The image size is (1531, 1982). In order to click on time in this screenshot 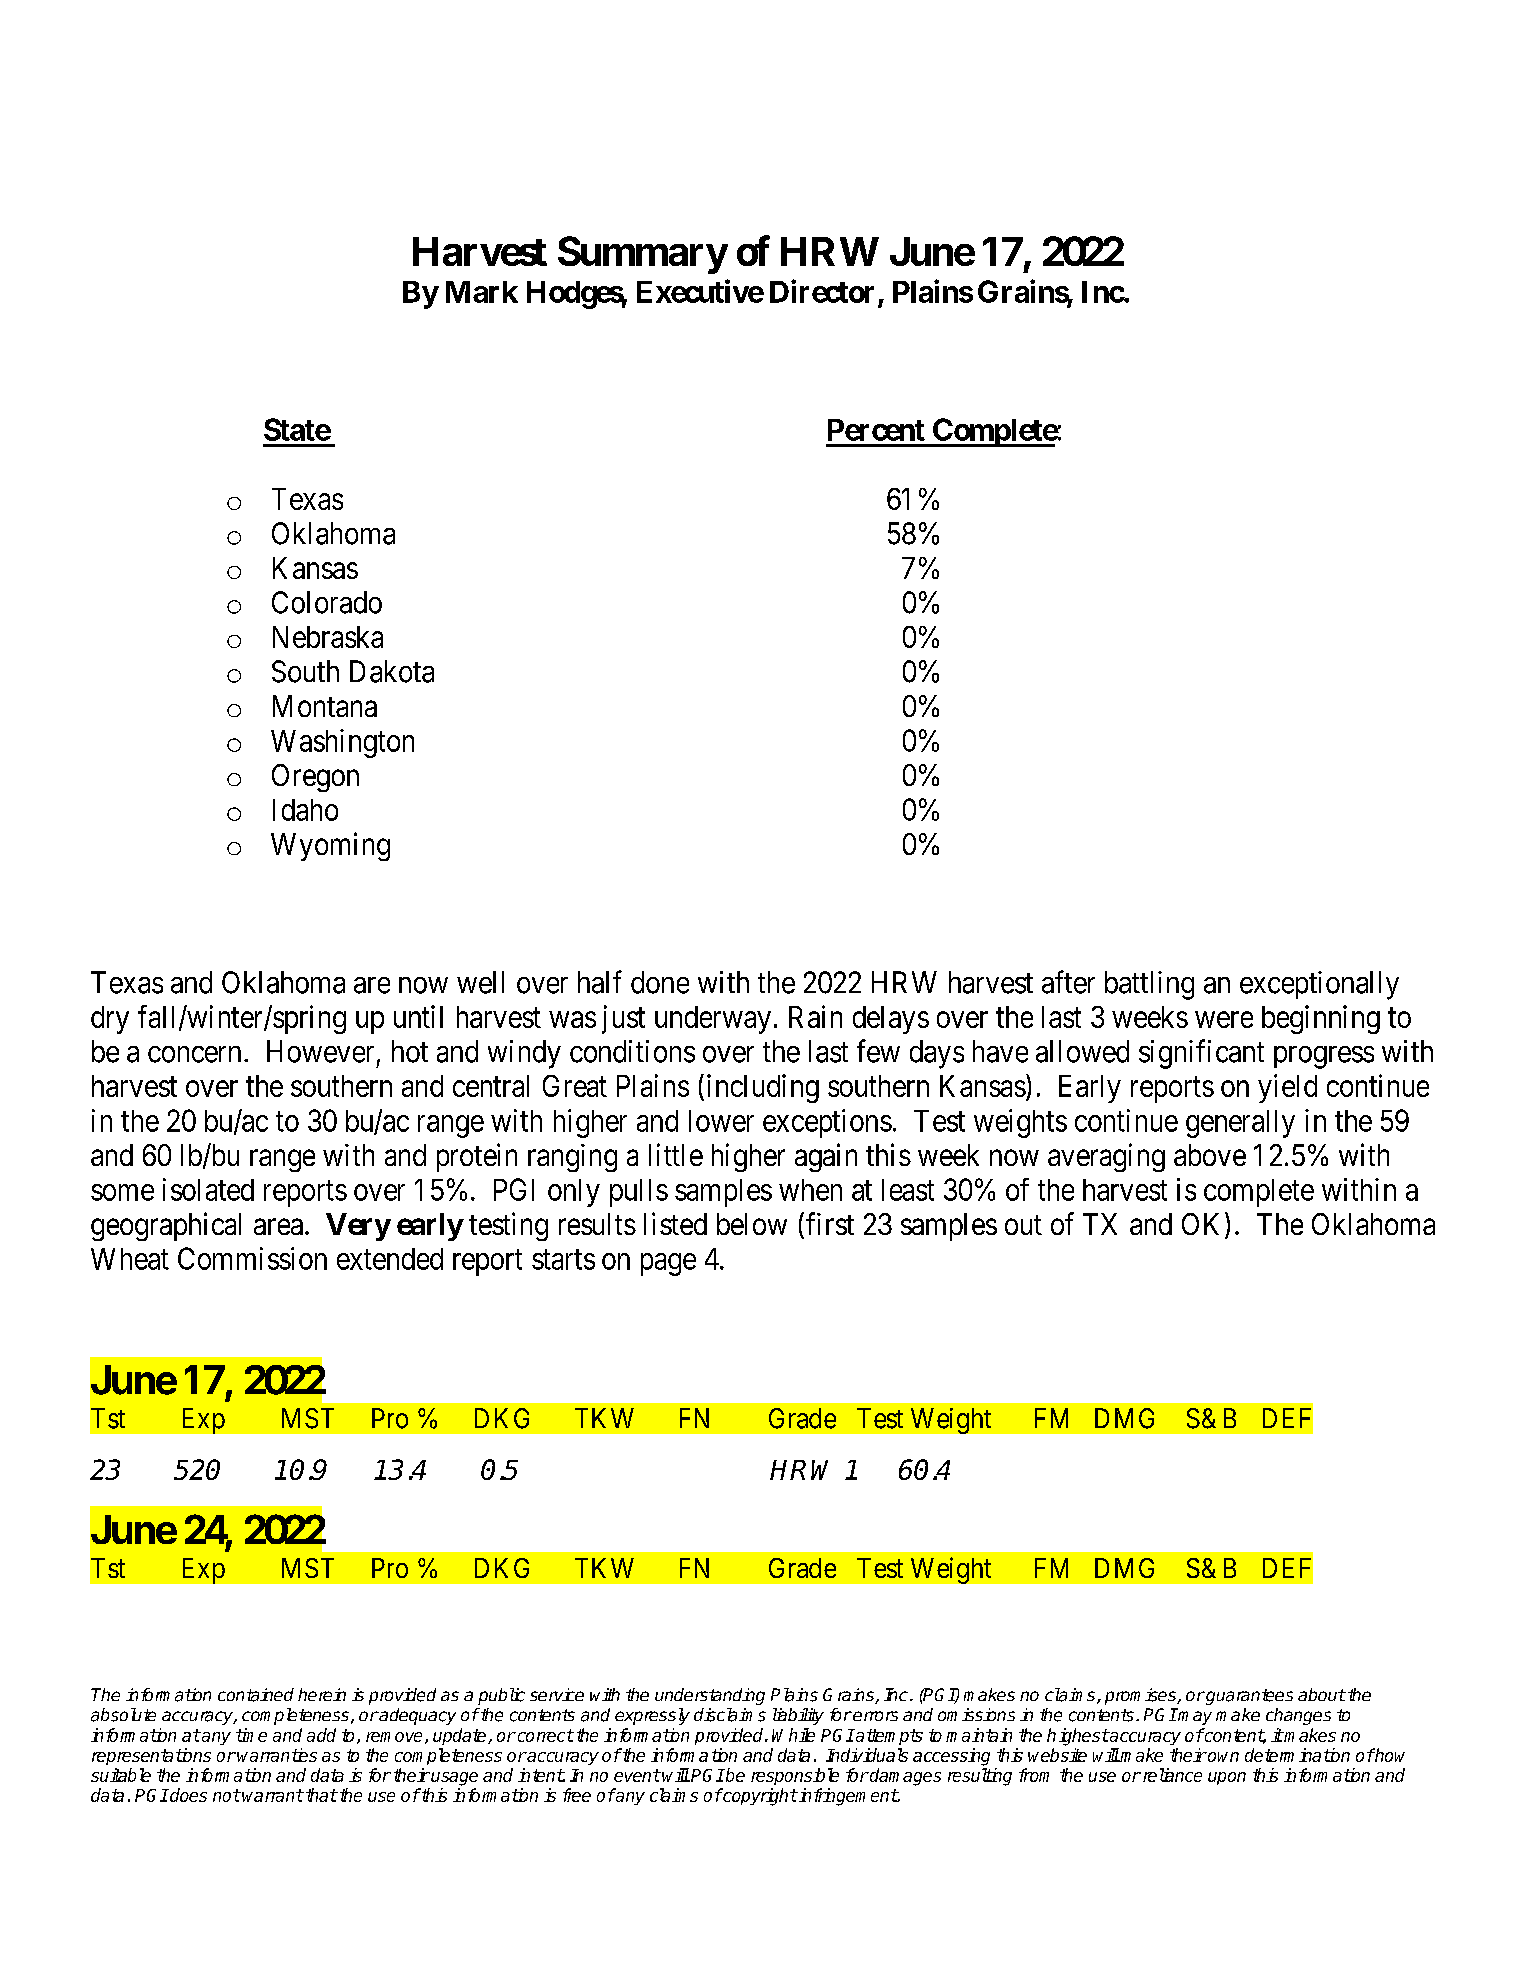, I will do `click(251, 1735)`.
